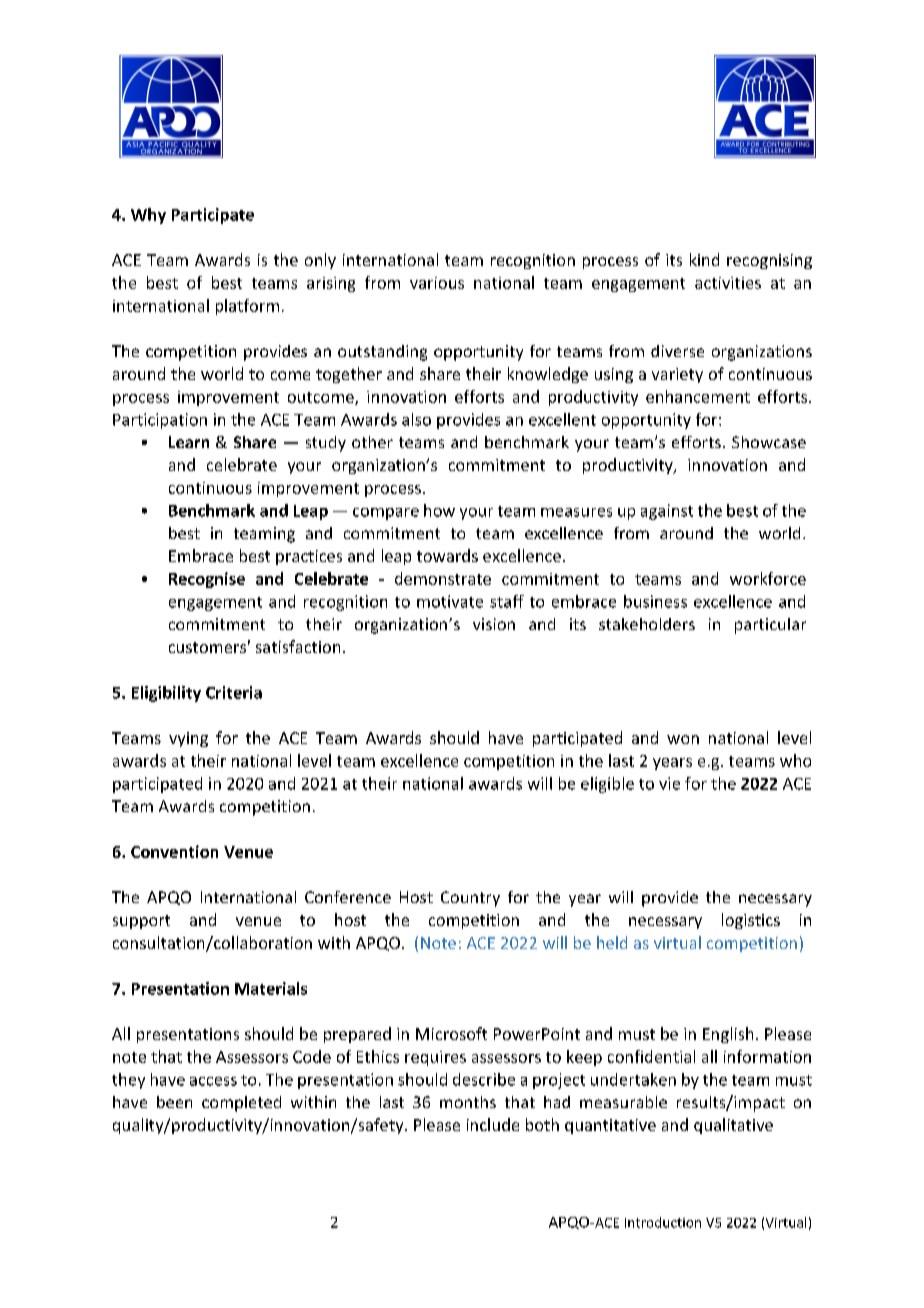  What do you see at coordinates (174, 851) in the page?
I see `Convention` at bounding box center [174, 851].
